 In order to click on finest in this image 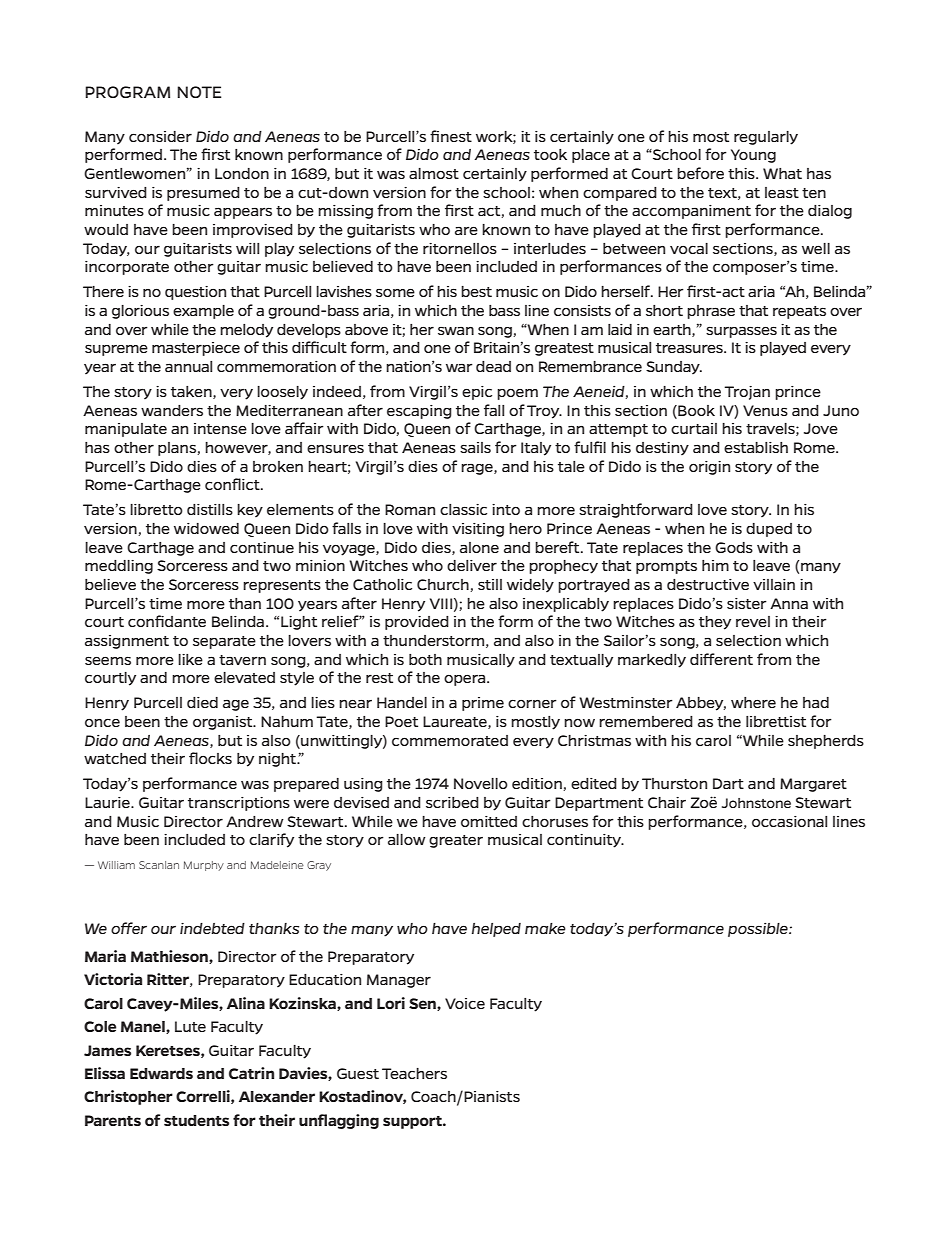, I will do `click(451, 136)`.
